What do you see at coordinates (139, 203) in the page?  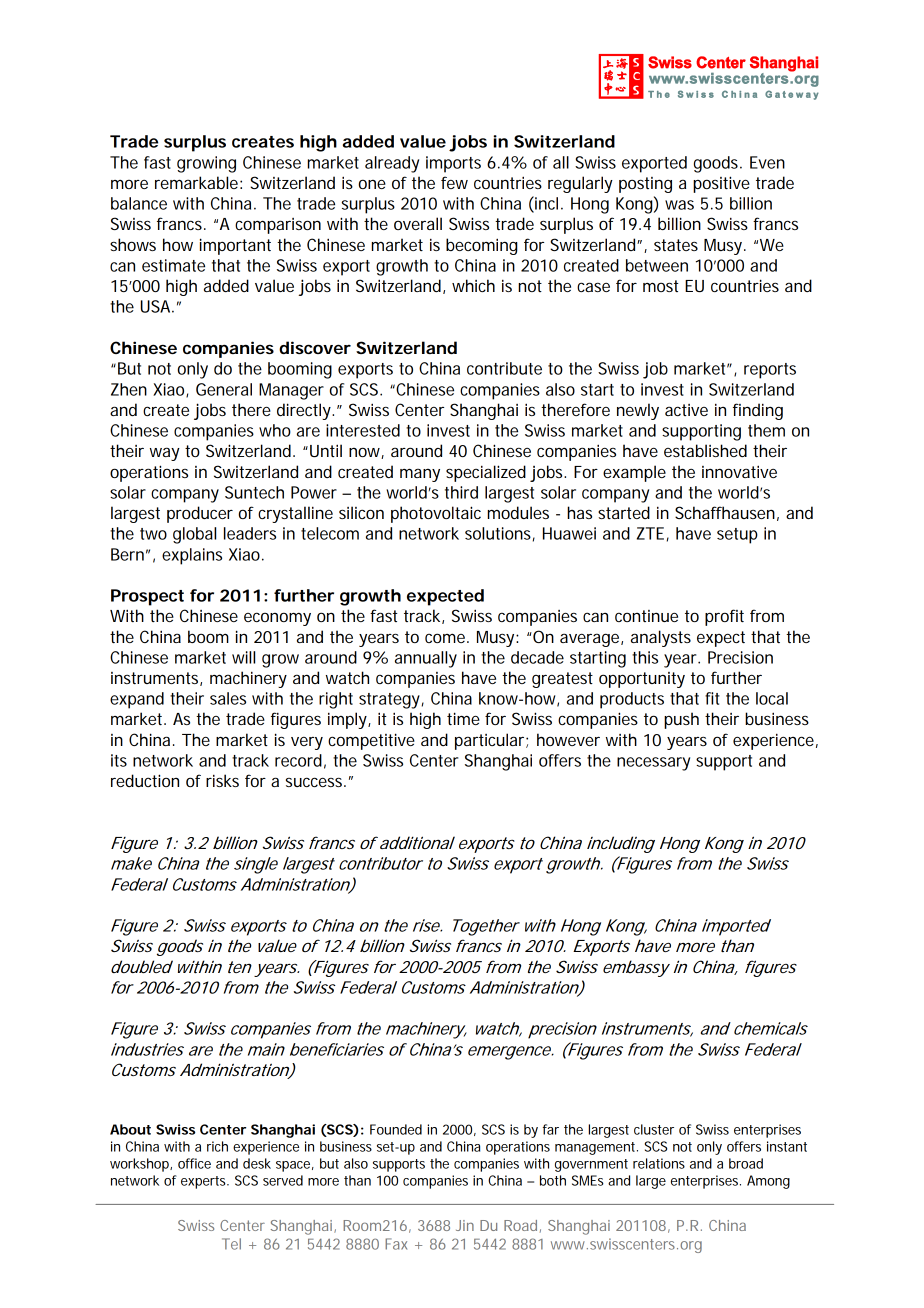 I see `balance` at bounding box center [139, 203].
